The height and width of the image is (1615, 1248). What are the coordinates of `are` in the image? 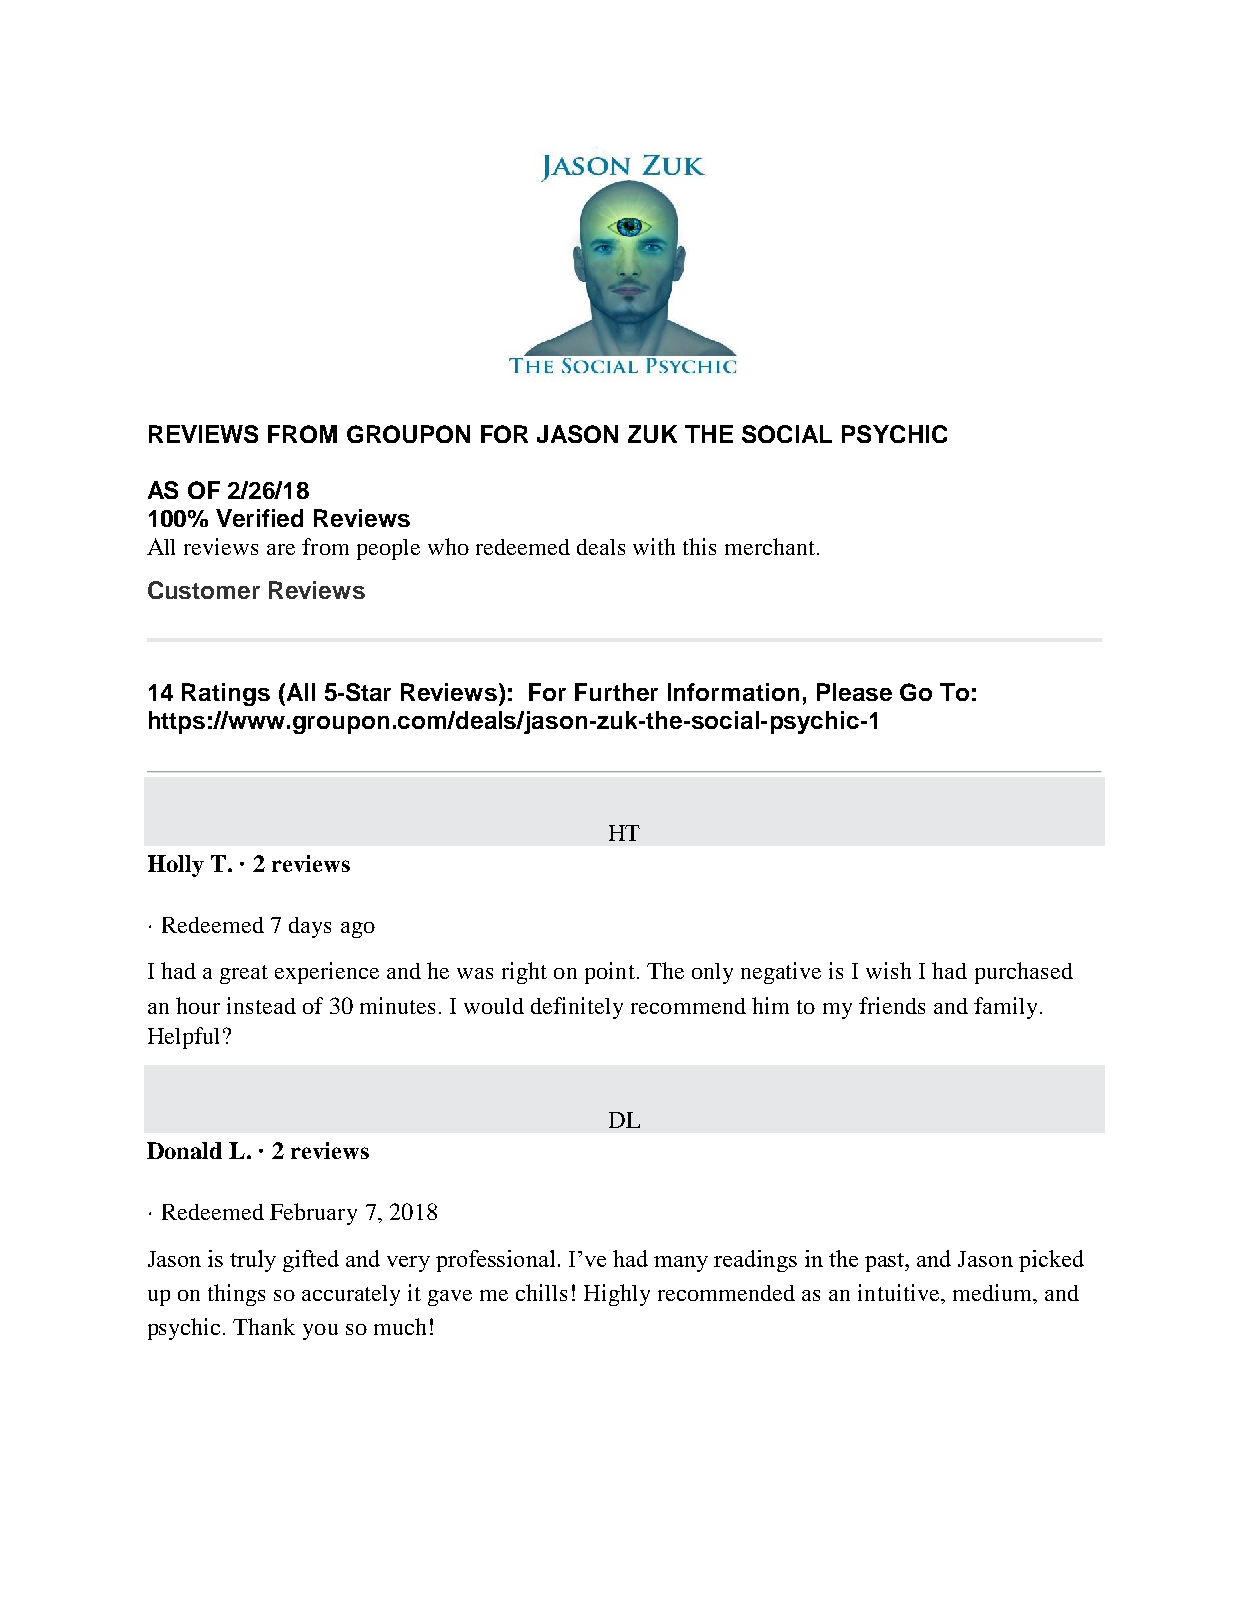 It's located at (281, 549).
